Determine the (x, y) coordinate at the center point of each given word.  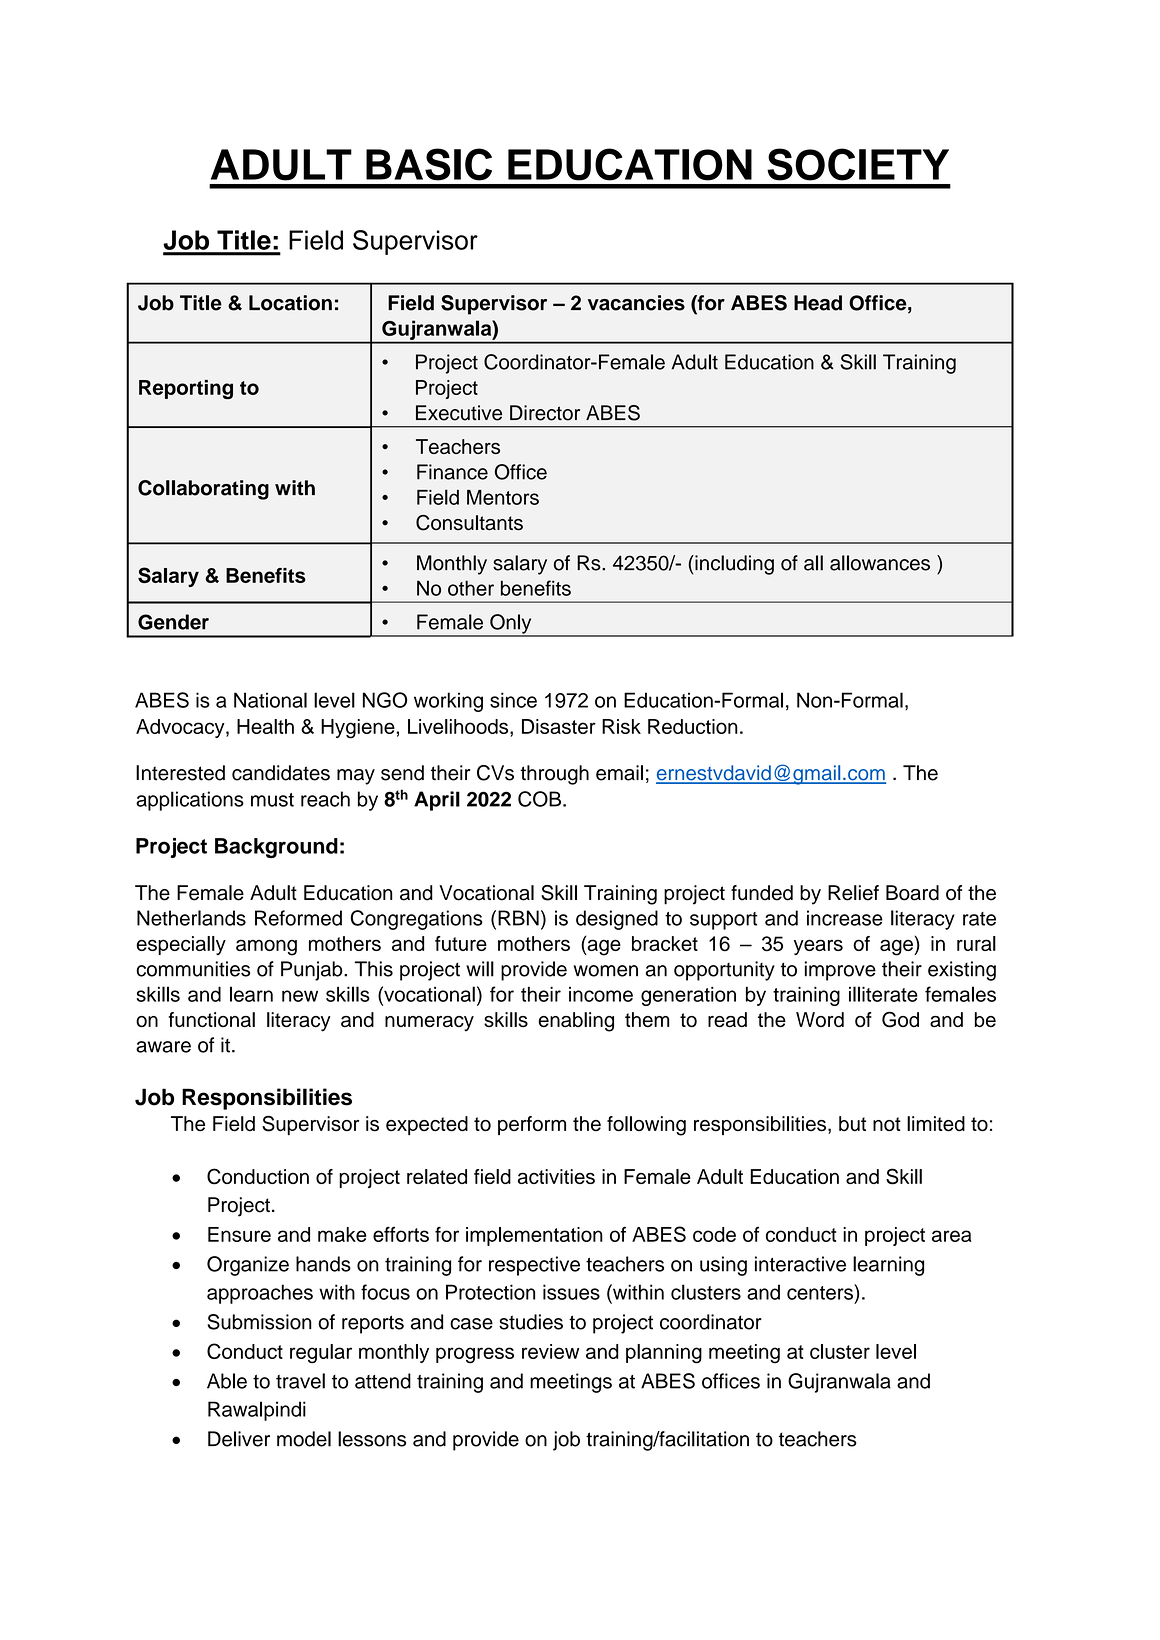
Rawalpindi (257, 1411)
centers (821, 1292)
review (550, 1351)
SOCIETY (858, 164)
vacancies (636, 303)
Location (290, 303)
